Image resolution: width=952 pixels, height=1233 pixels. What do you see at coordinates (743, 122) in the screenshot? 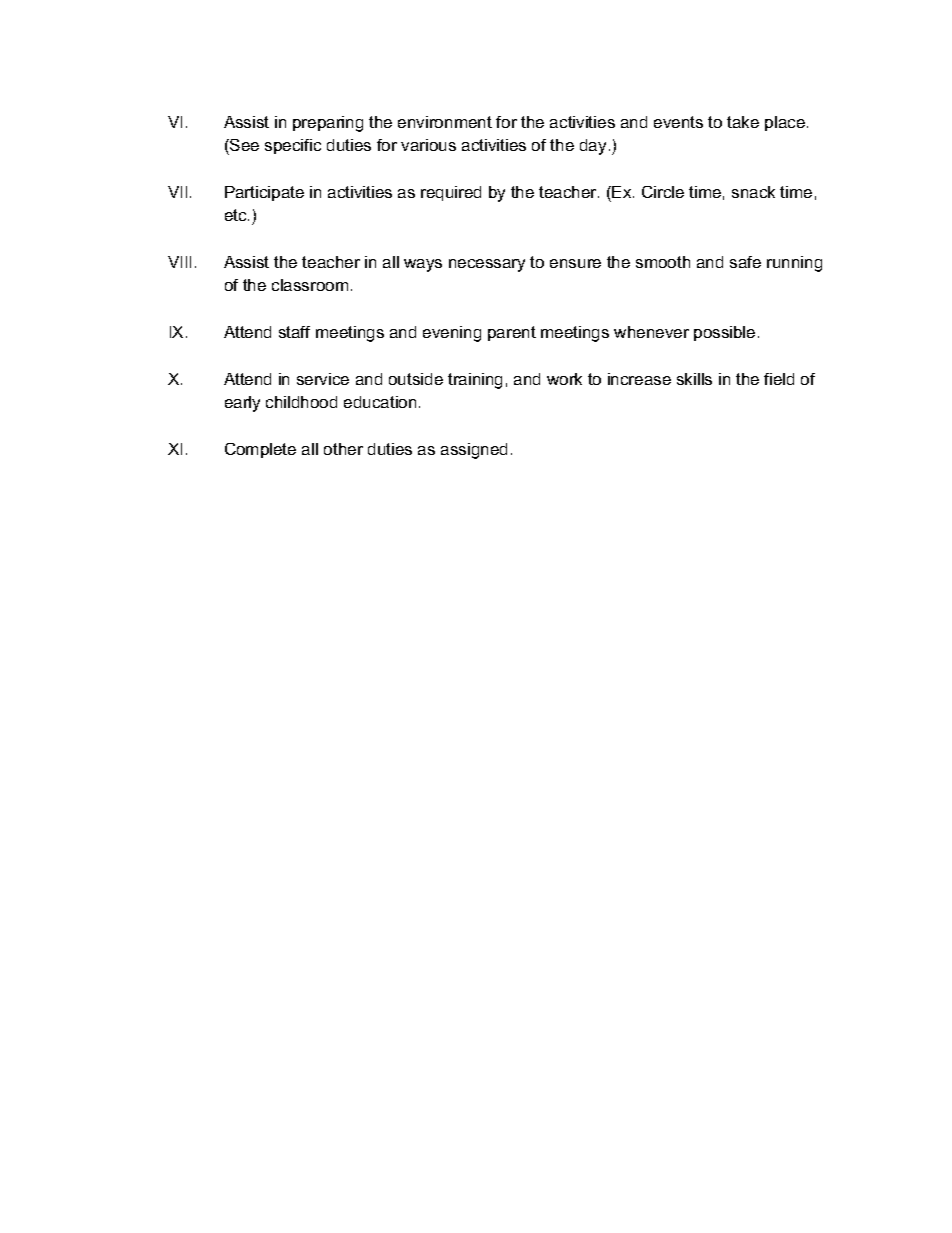
I see `take` at bounding box center [743, 122].
